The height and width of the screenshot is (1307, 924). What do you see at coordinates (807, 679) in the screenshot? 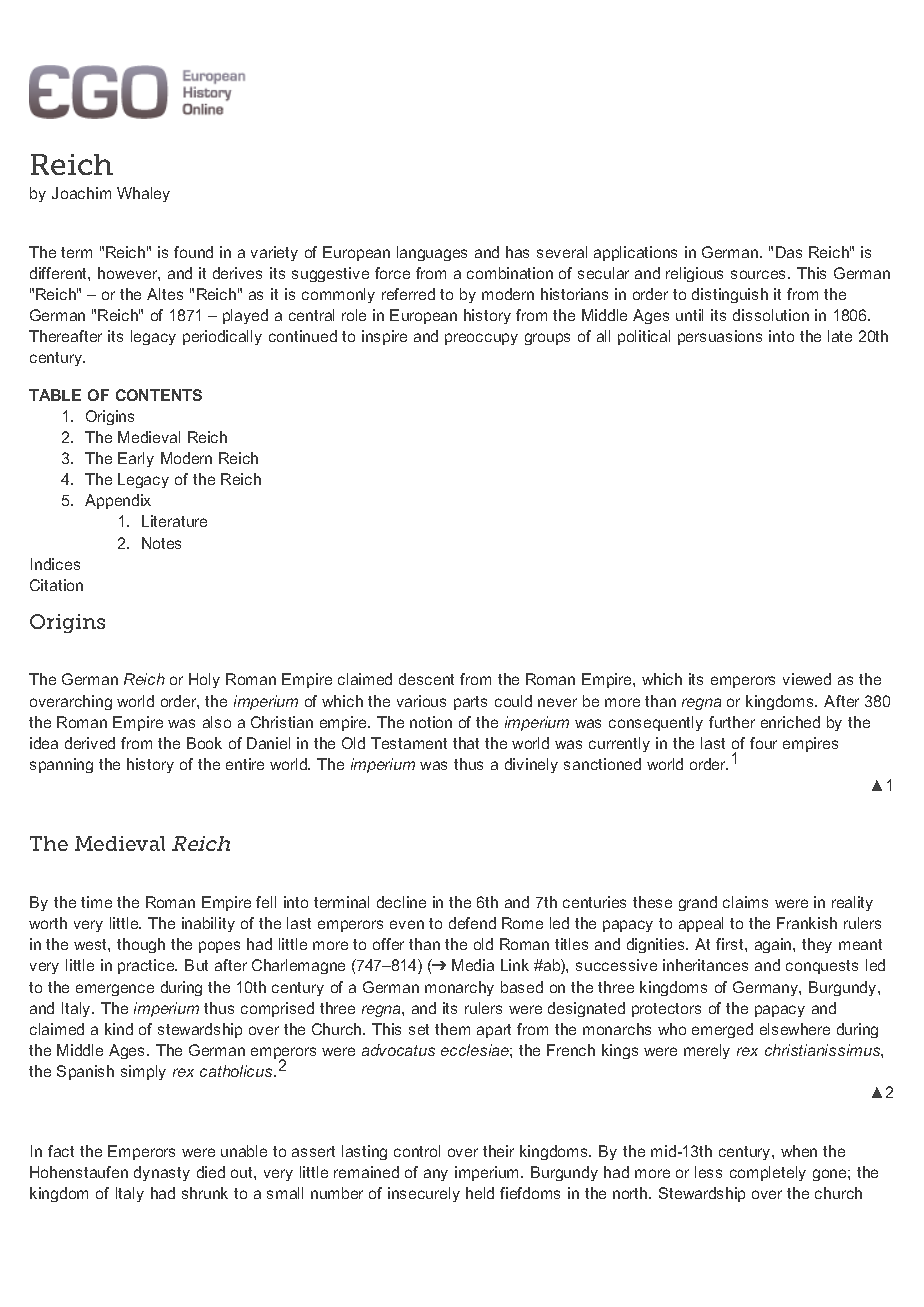
I see `viewed` at bounding box center [807, 679].
